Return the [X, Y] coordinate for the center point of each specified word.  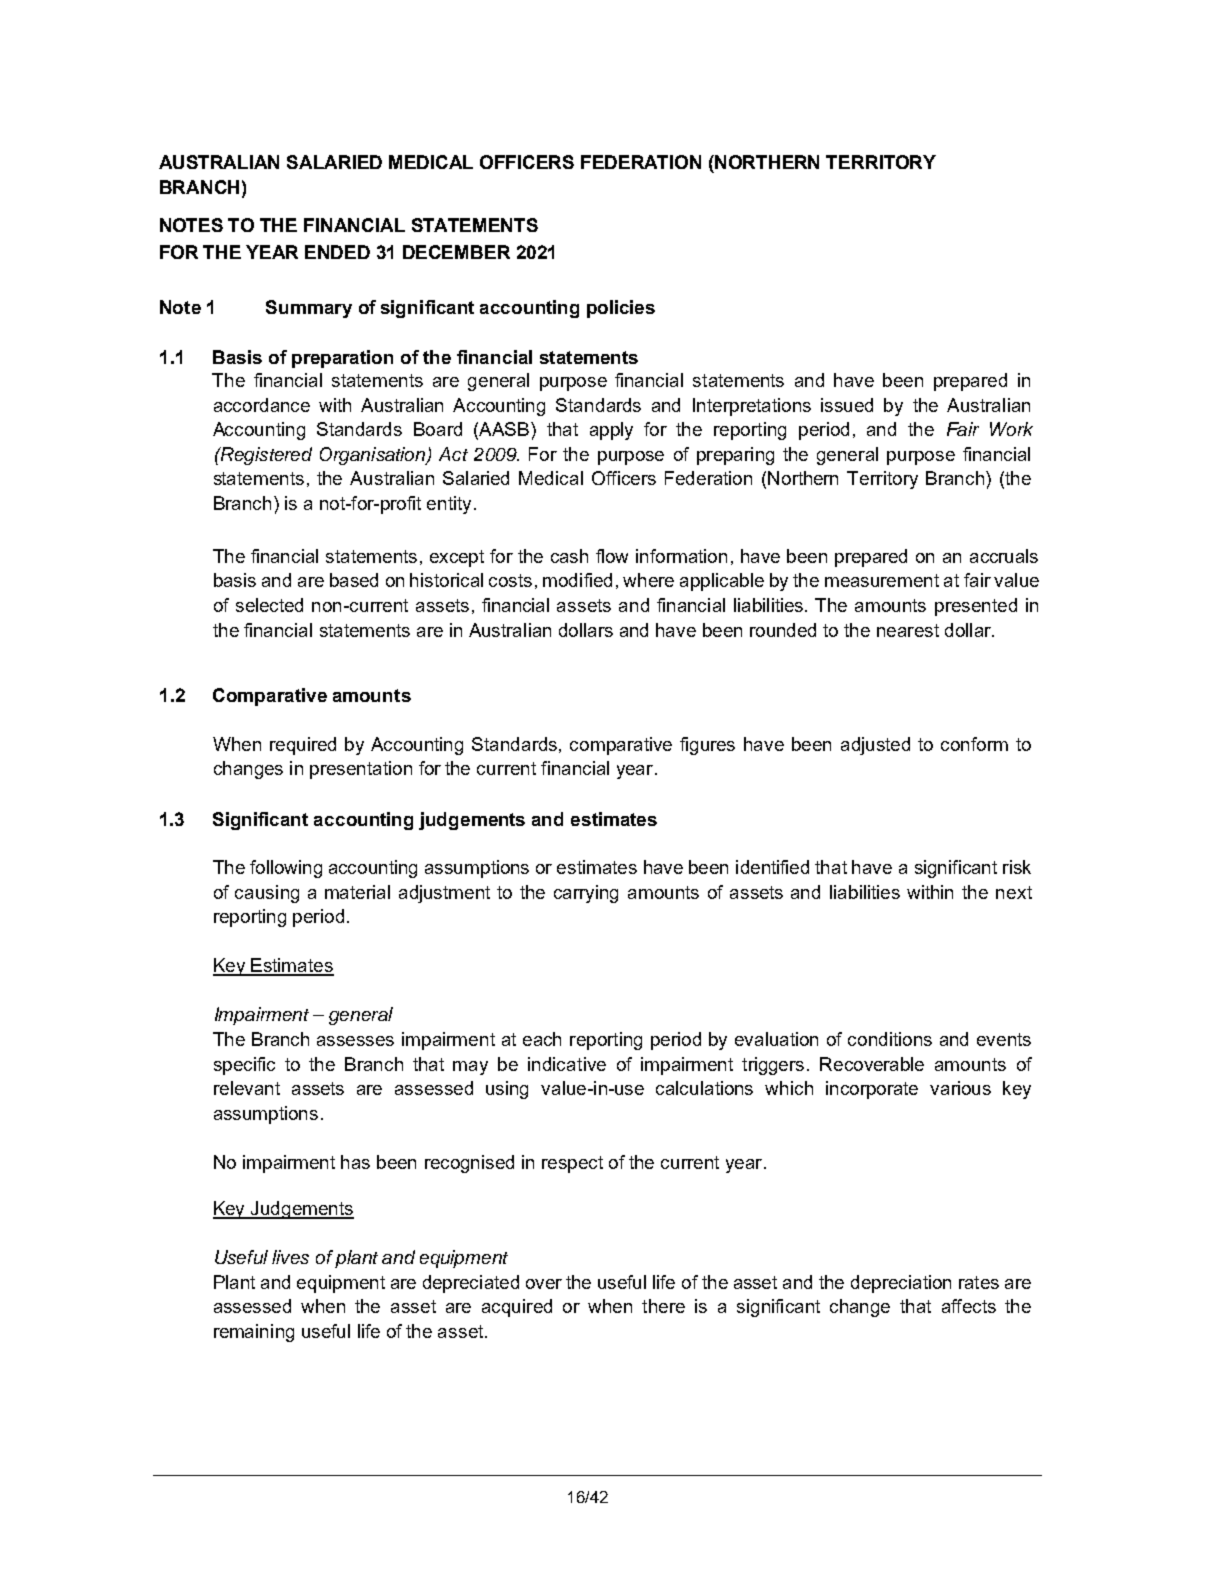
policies [621, 309]
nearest [908, 630]
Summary [309, 309]
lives [290, 1257]
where [648, 580]
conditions [890, 1039]
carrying [586, 894]
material [357, 892]
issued [847, 405]
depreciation [901, 1284]
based [354, 580]
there [663, 1306]
